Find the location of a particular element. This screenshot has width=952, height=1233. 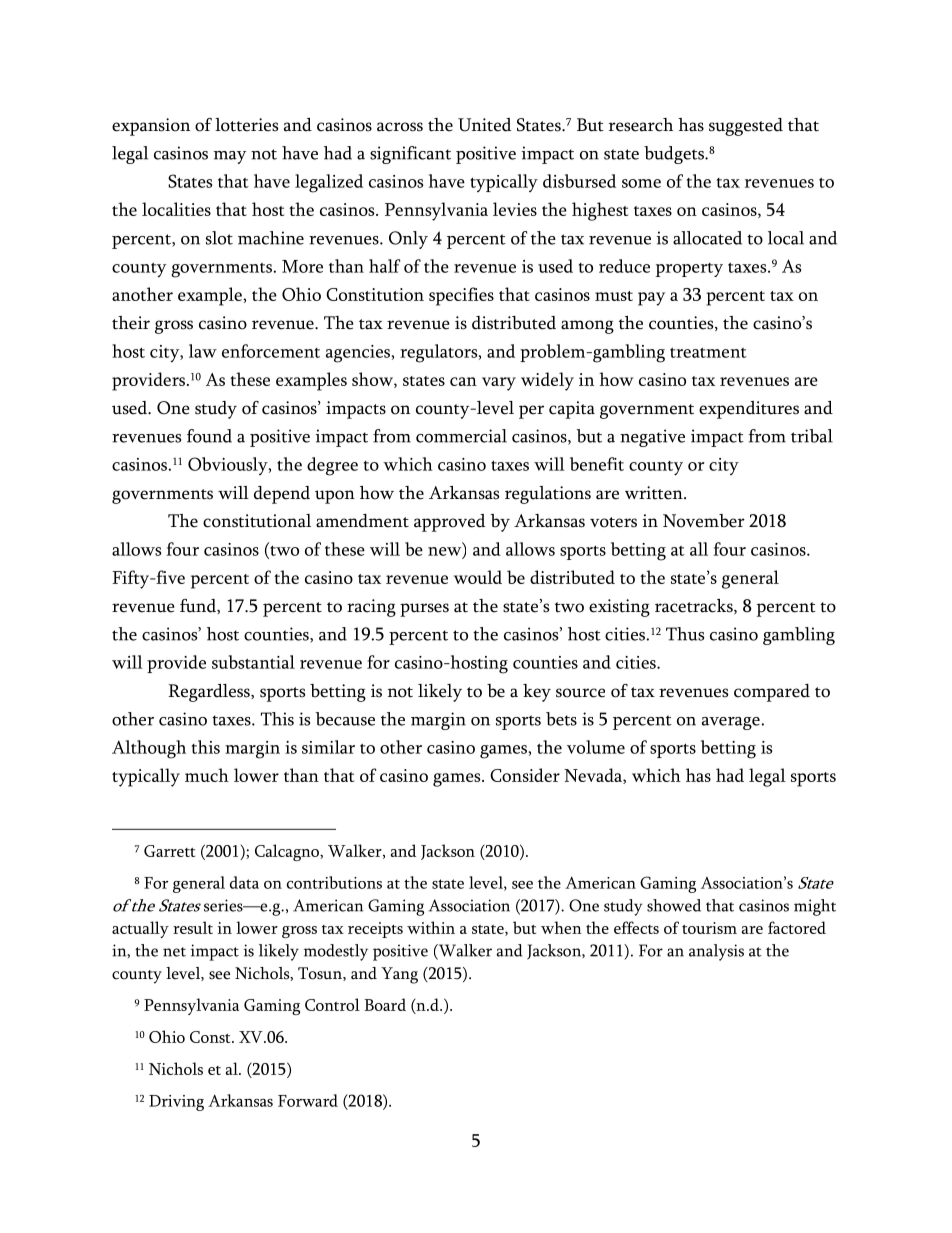

analysis is located at coordinates (716, 952).
